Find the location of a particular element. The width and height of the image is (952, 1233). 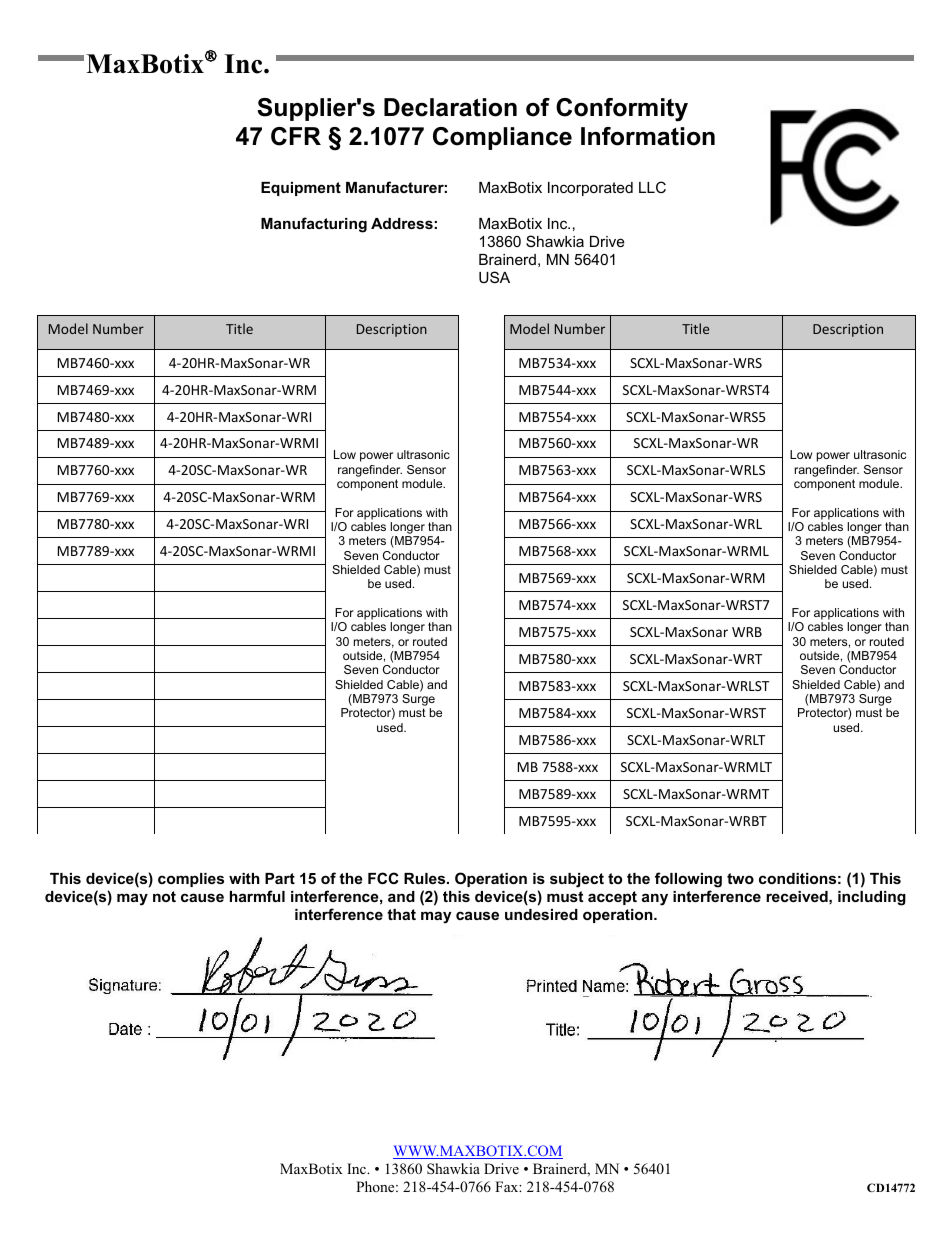

CFR is located at coordinates (296, 136).
